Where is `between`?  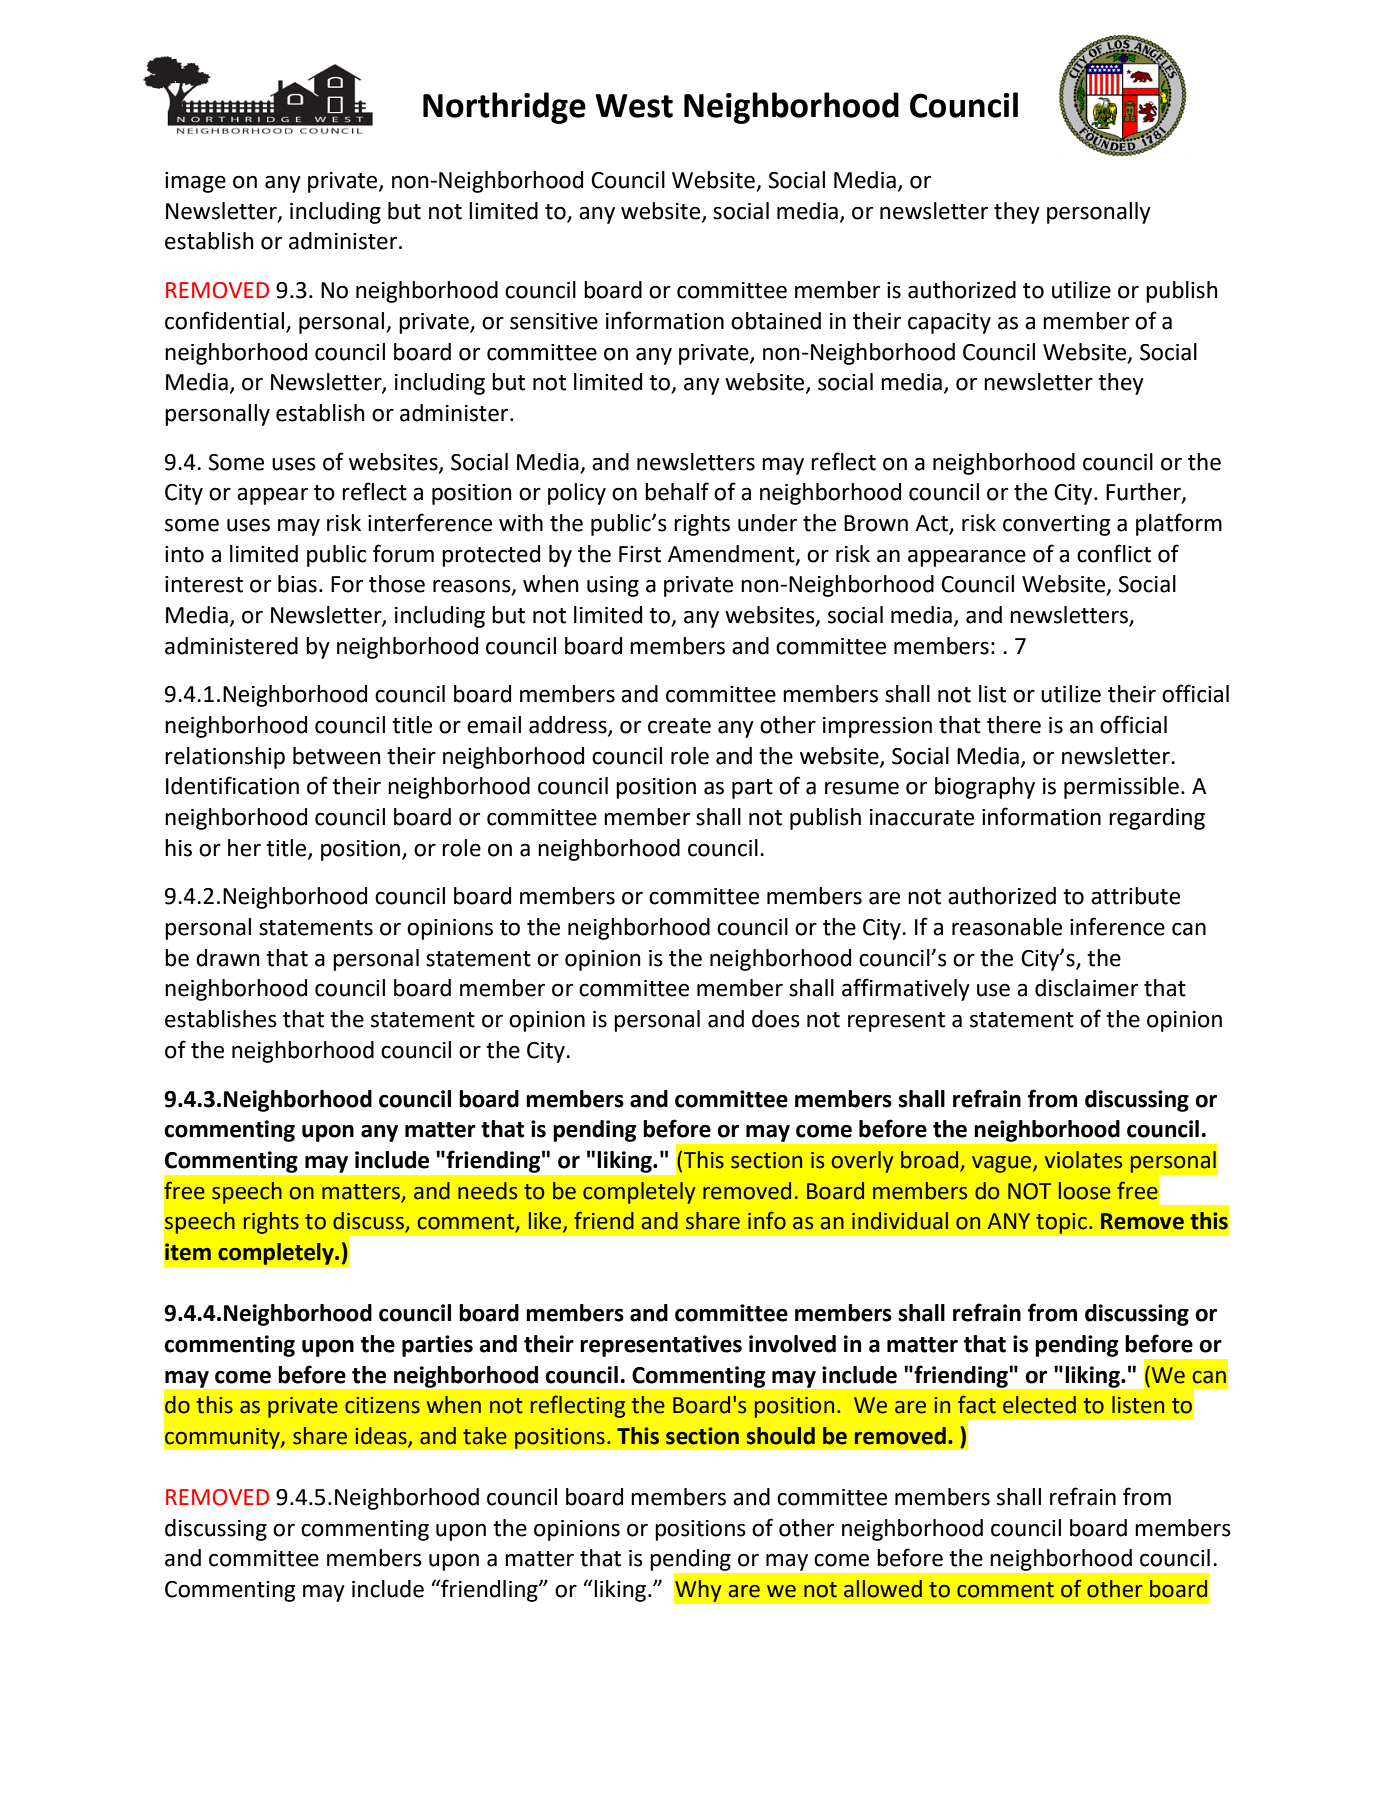
between is located at coordinates (337, 756).
